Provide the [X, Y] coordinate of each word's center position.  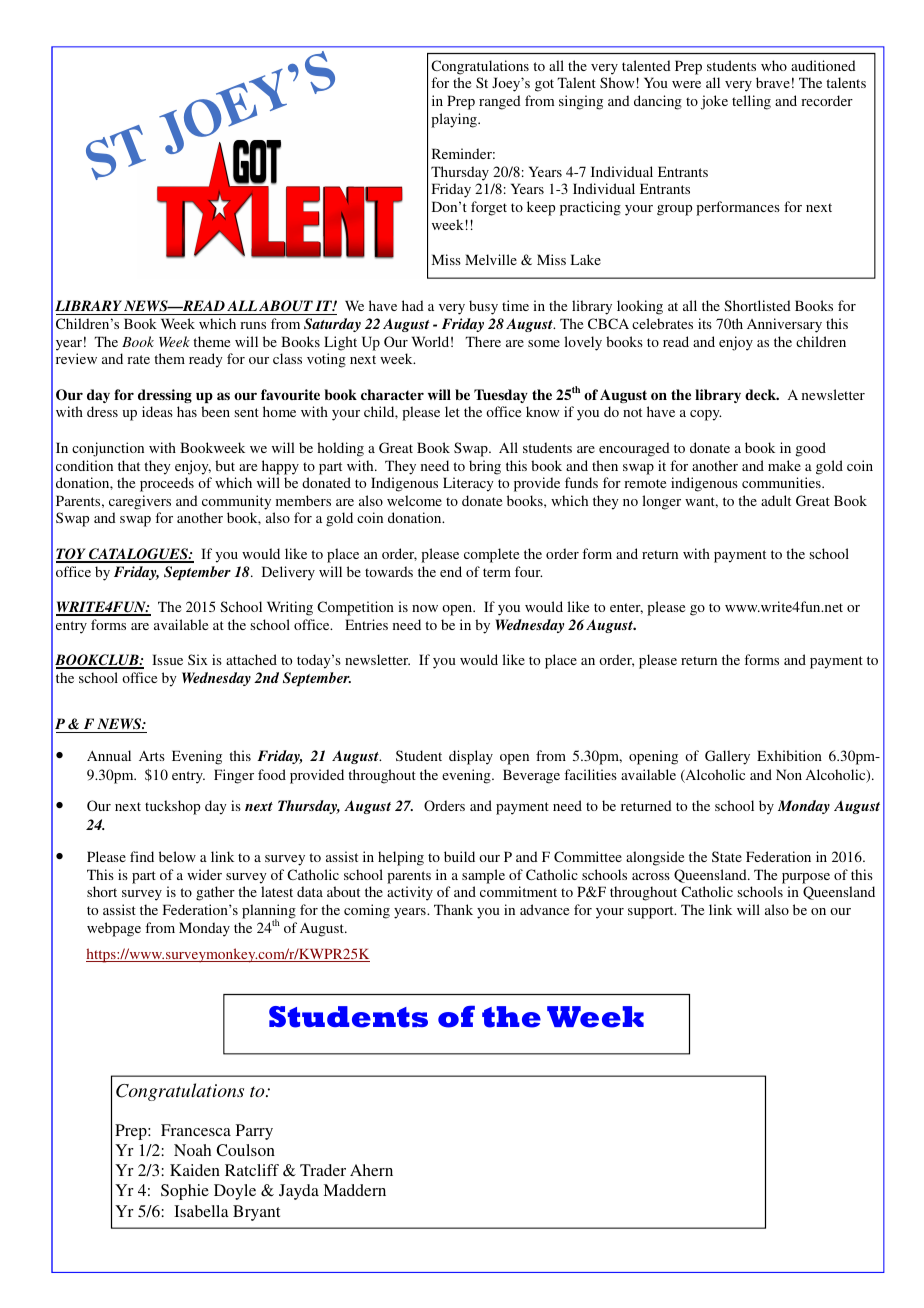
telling [751, 102]
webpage [114, 929]
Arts [152, 756]
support [652, 912]
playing [455, 120]
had [413, 305]
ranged [500, 102]
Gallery [727, 757]
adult [776, 500]
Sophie [185, 1192]
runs [253, 325]
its [705, 323]
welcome [414, 500]
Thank [453, 909]
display [471, 757]
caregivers [140, 502]
